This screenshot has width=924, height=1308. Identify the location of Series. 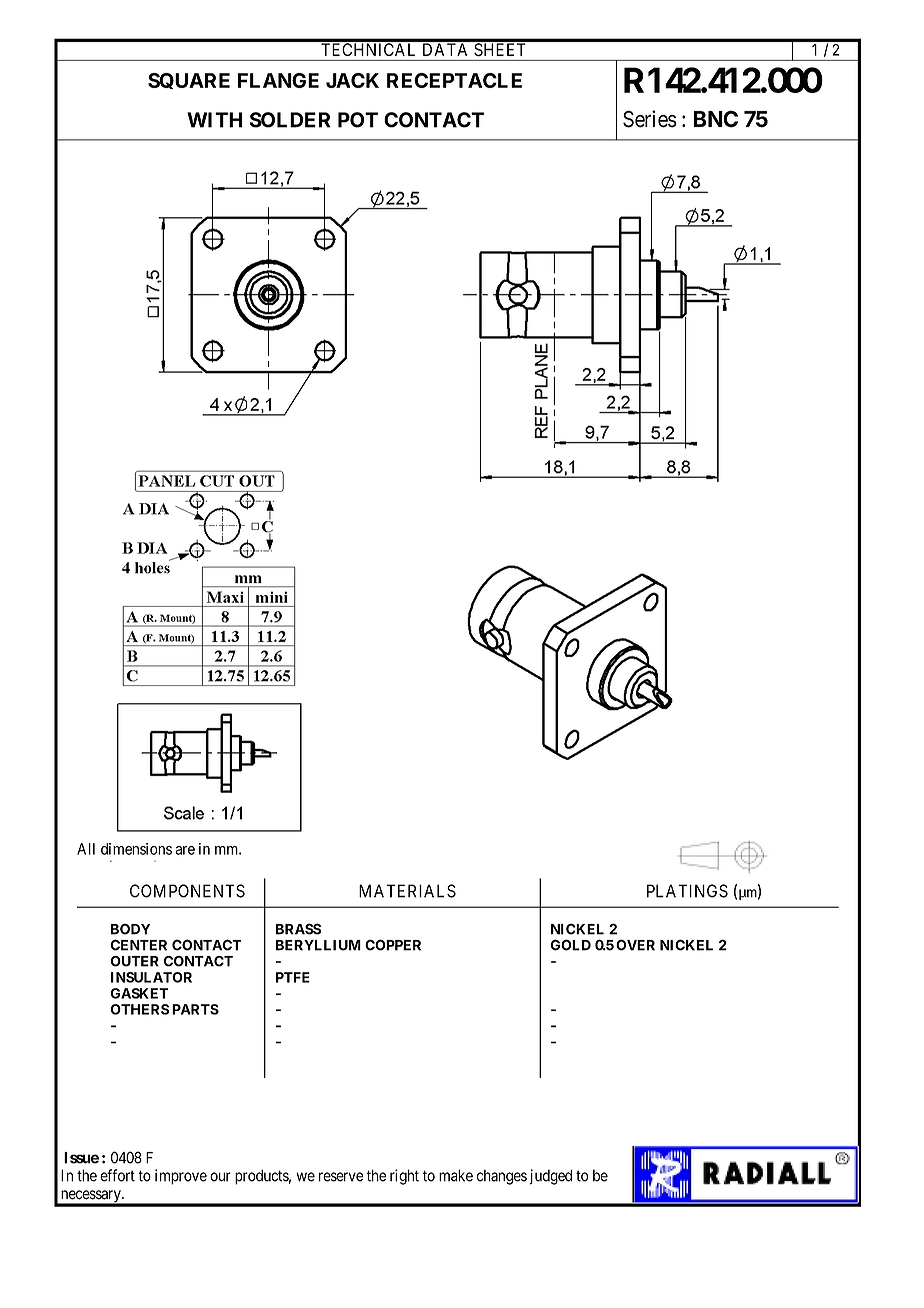
(650, 119).
